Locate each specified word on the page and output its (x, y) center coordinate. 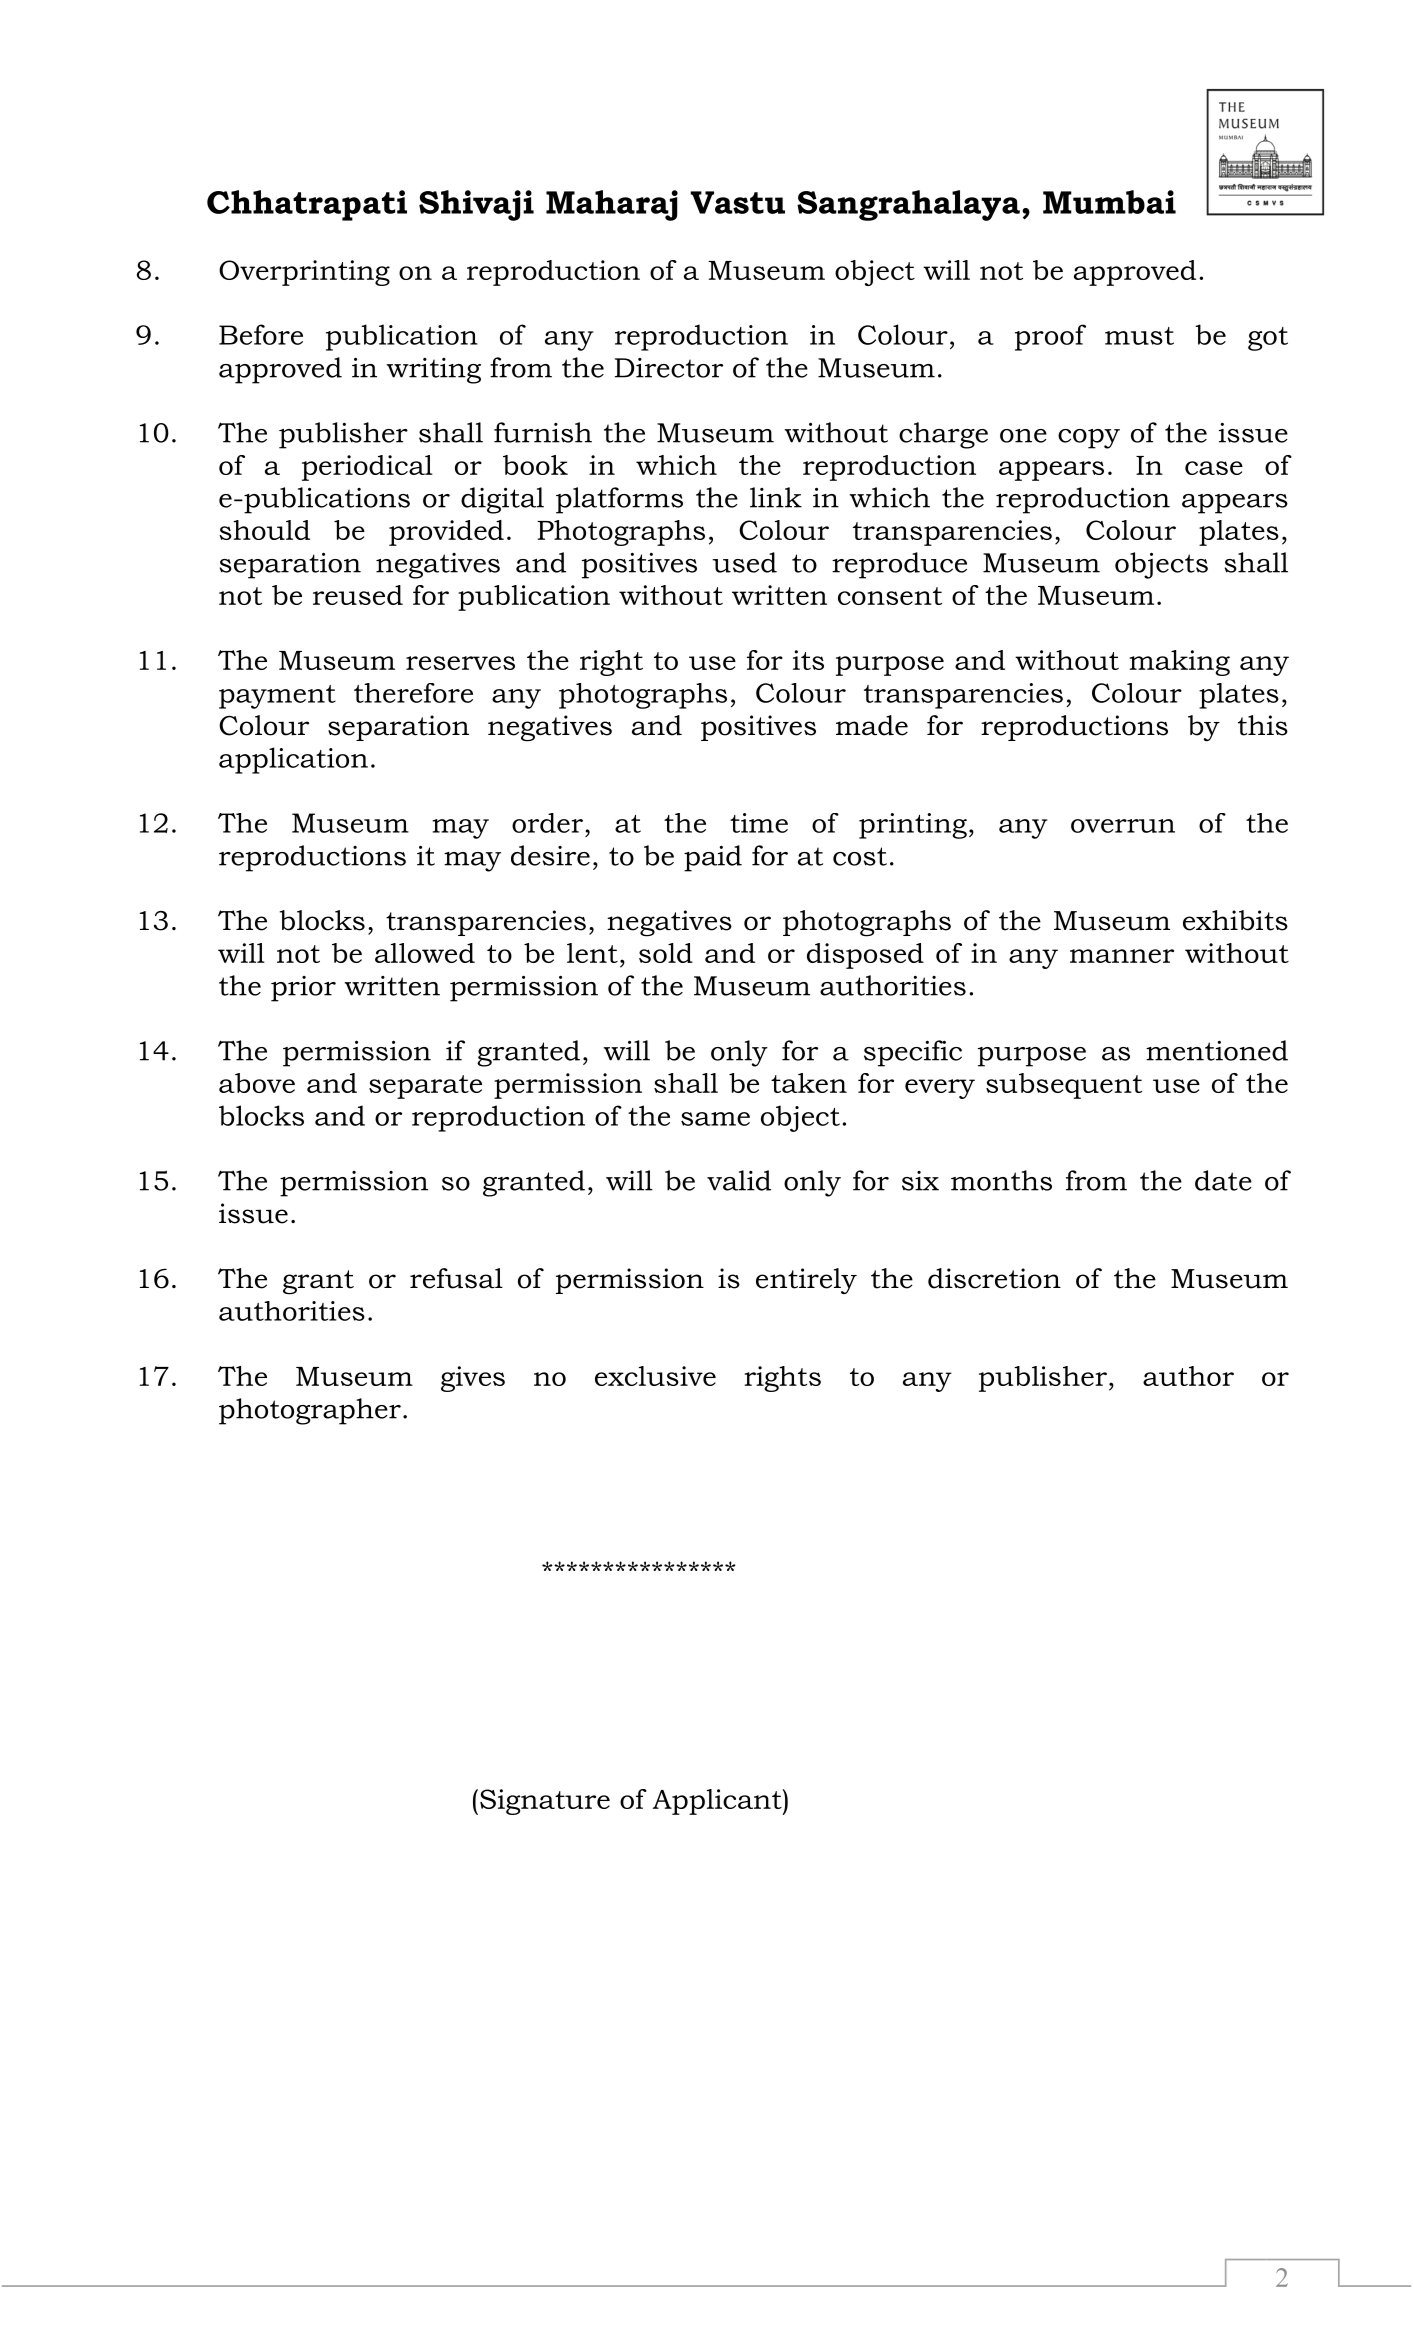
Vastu (737, 202)
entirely (806, 1281)
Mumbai (1109, 202)
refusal (456, 1278)
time (759, 823)
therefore (413, 693)
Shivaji (476, 205)
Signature (545, 1802)
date (1223, 1180)
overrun (1123, 826)
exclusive (655, 1376)
